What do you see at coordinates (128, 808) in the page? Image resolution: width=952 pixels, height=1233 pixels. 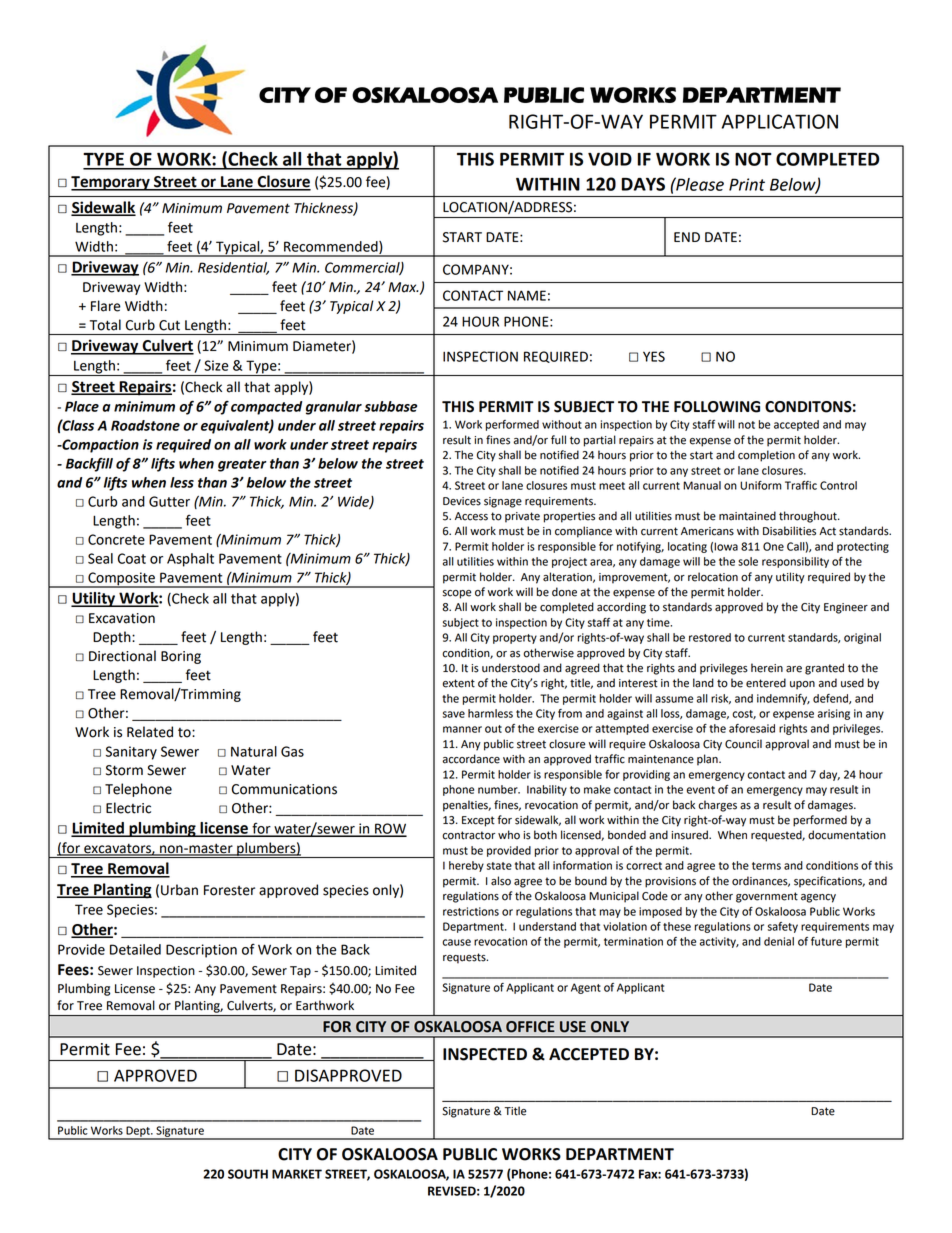 I see `Electric` at bounding box center [128, 808].
